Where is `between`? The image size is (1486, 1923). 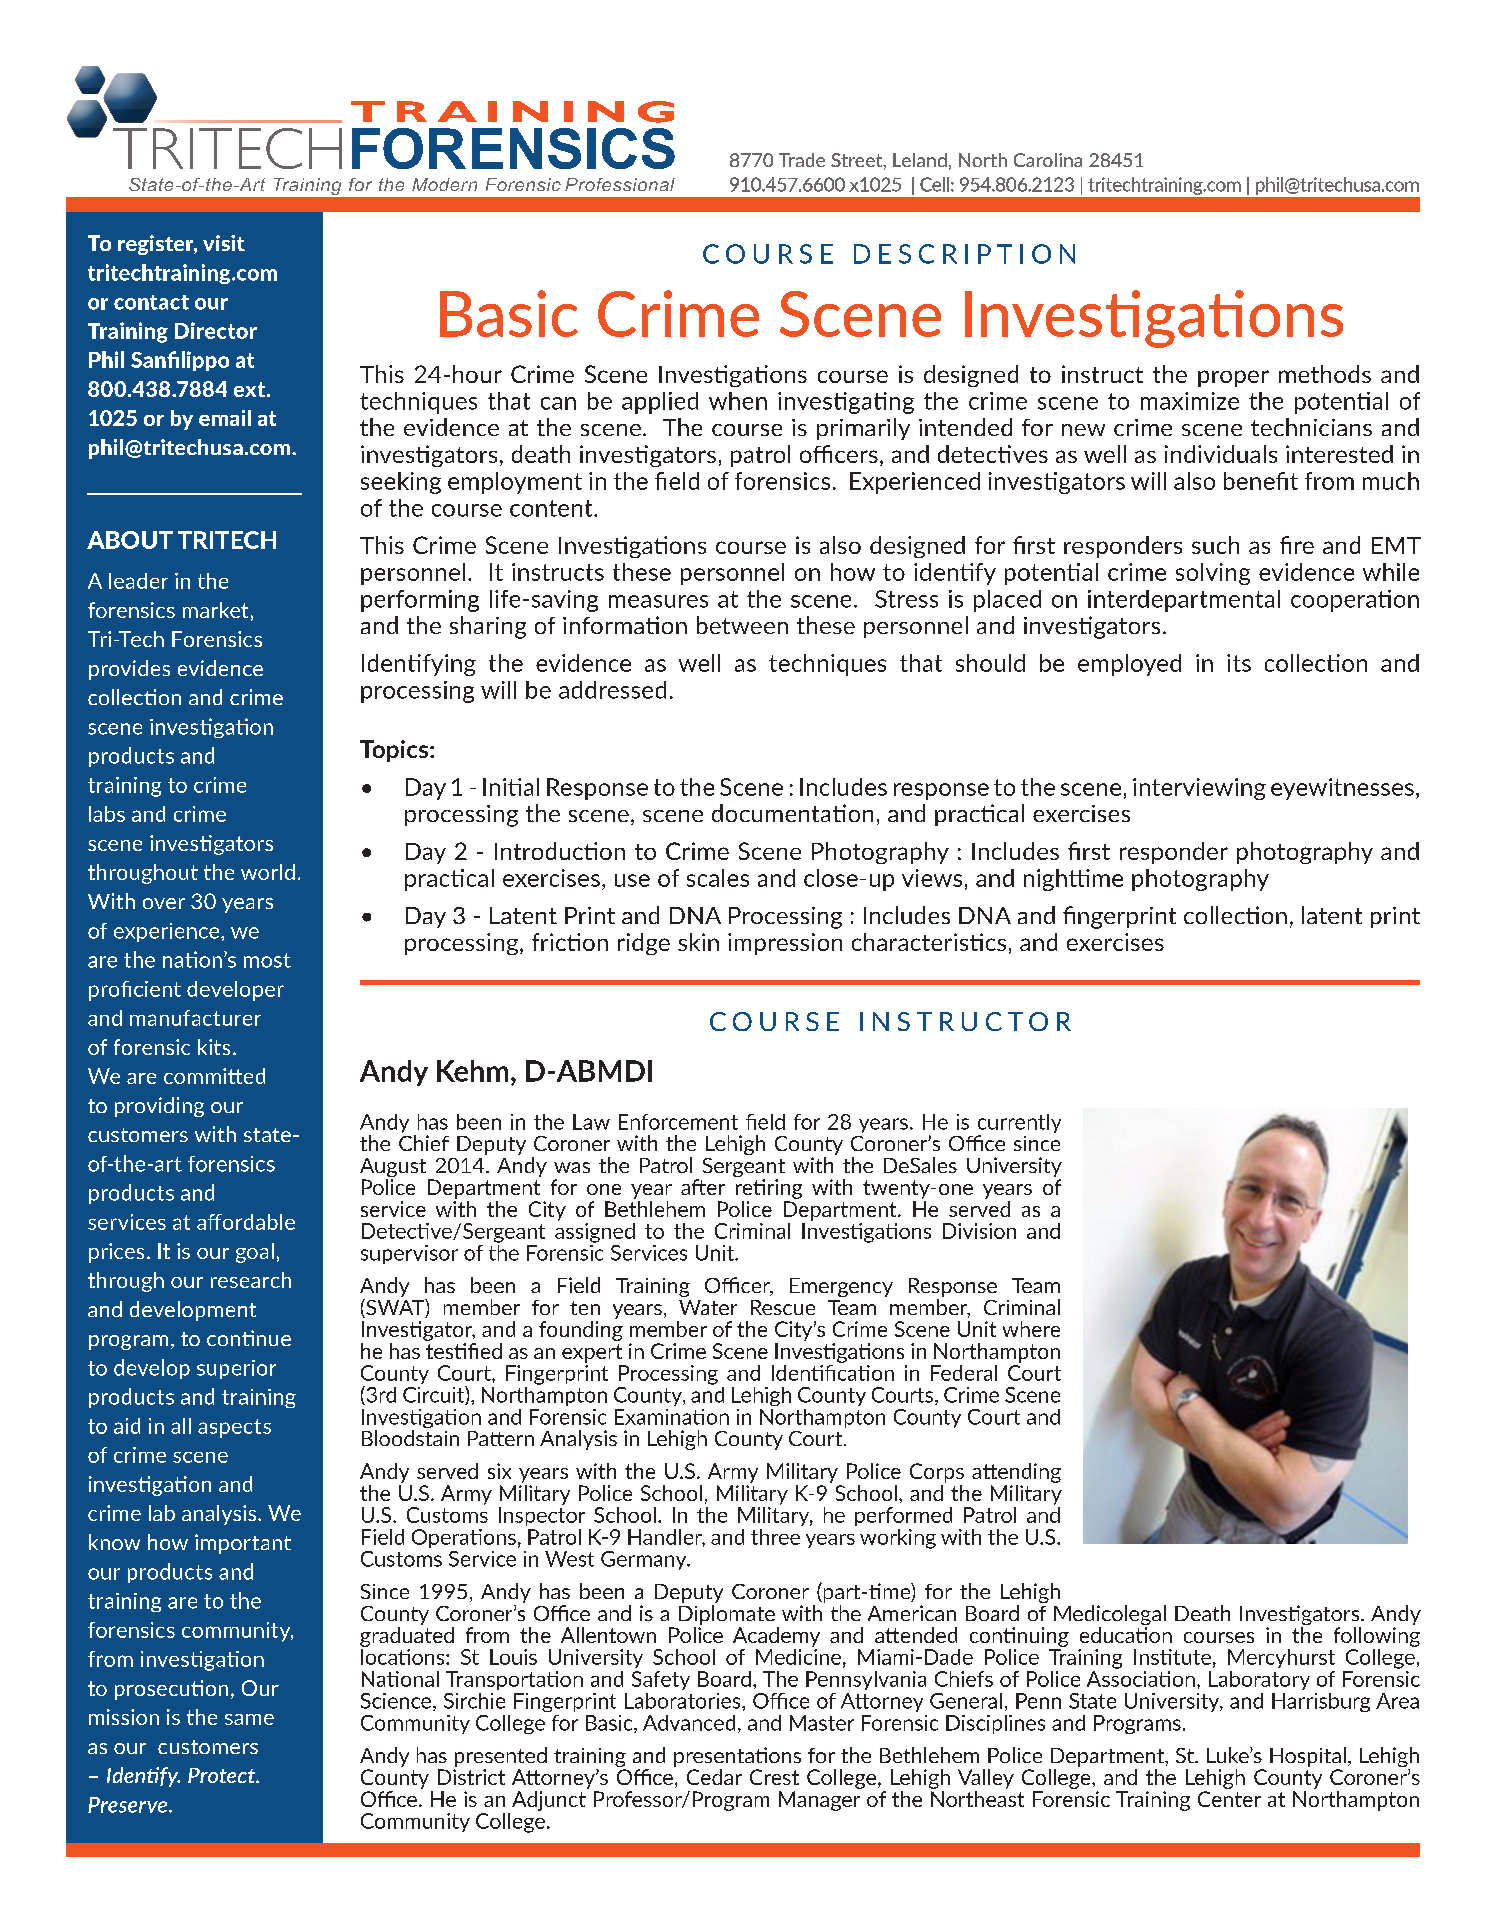
between is located at coordinates (742, 625).
